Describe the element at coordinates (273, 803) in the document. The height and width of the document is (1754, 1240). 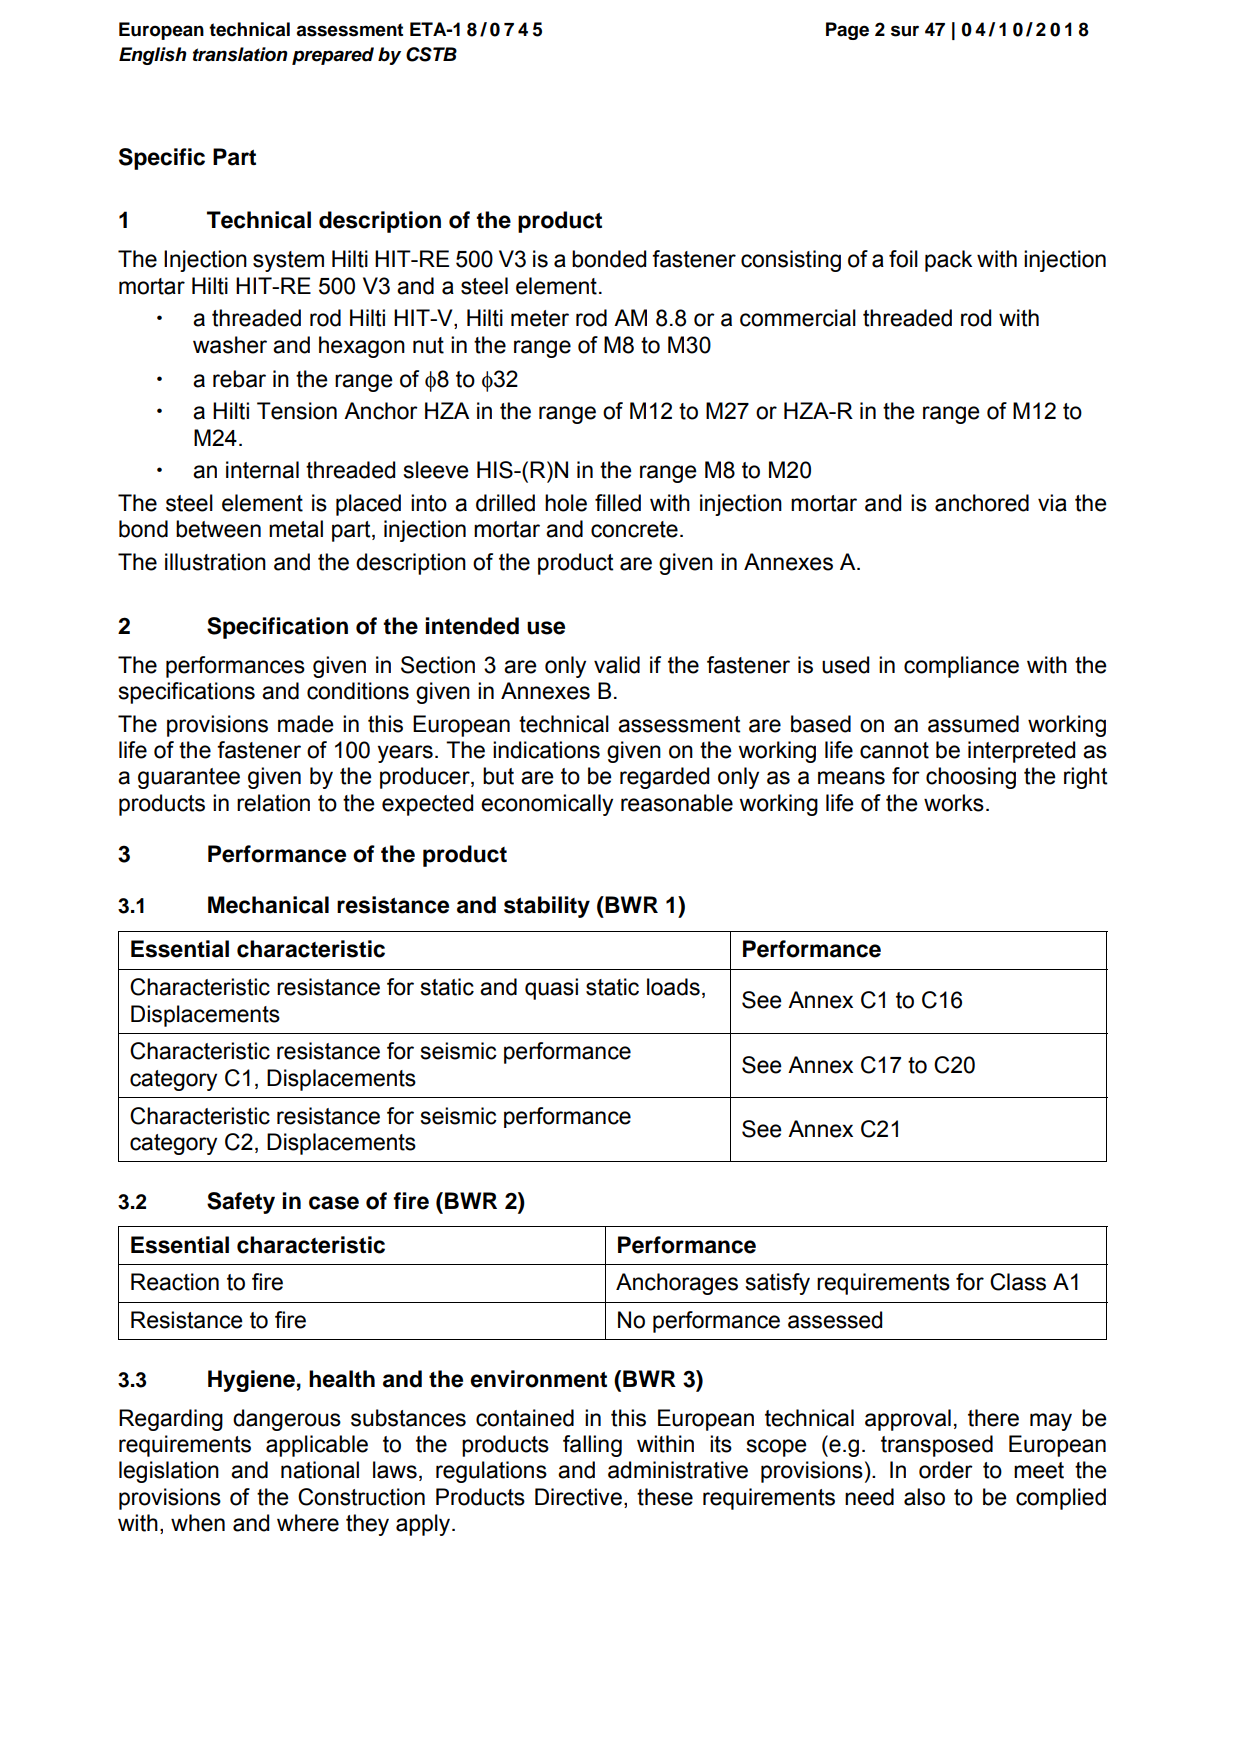
I see `relation` at that location.
